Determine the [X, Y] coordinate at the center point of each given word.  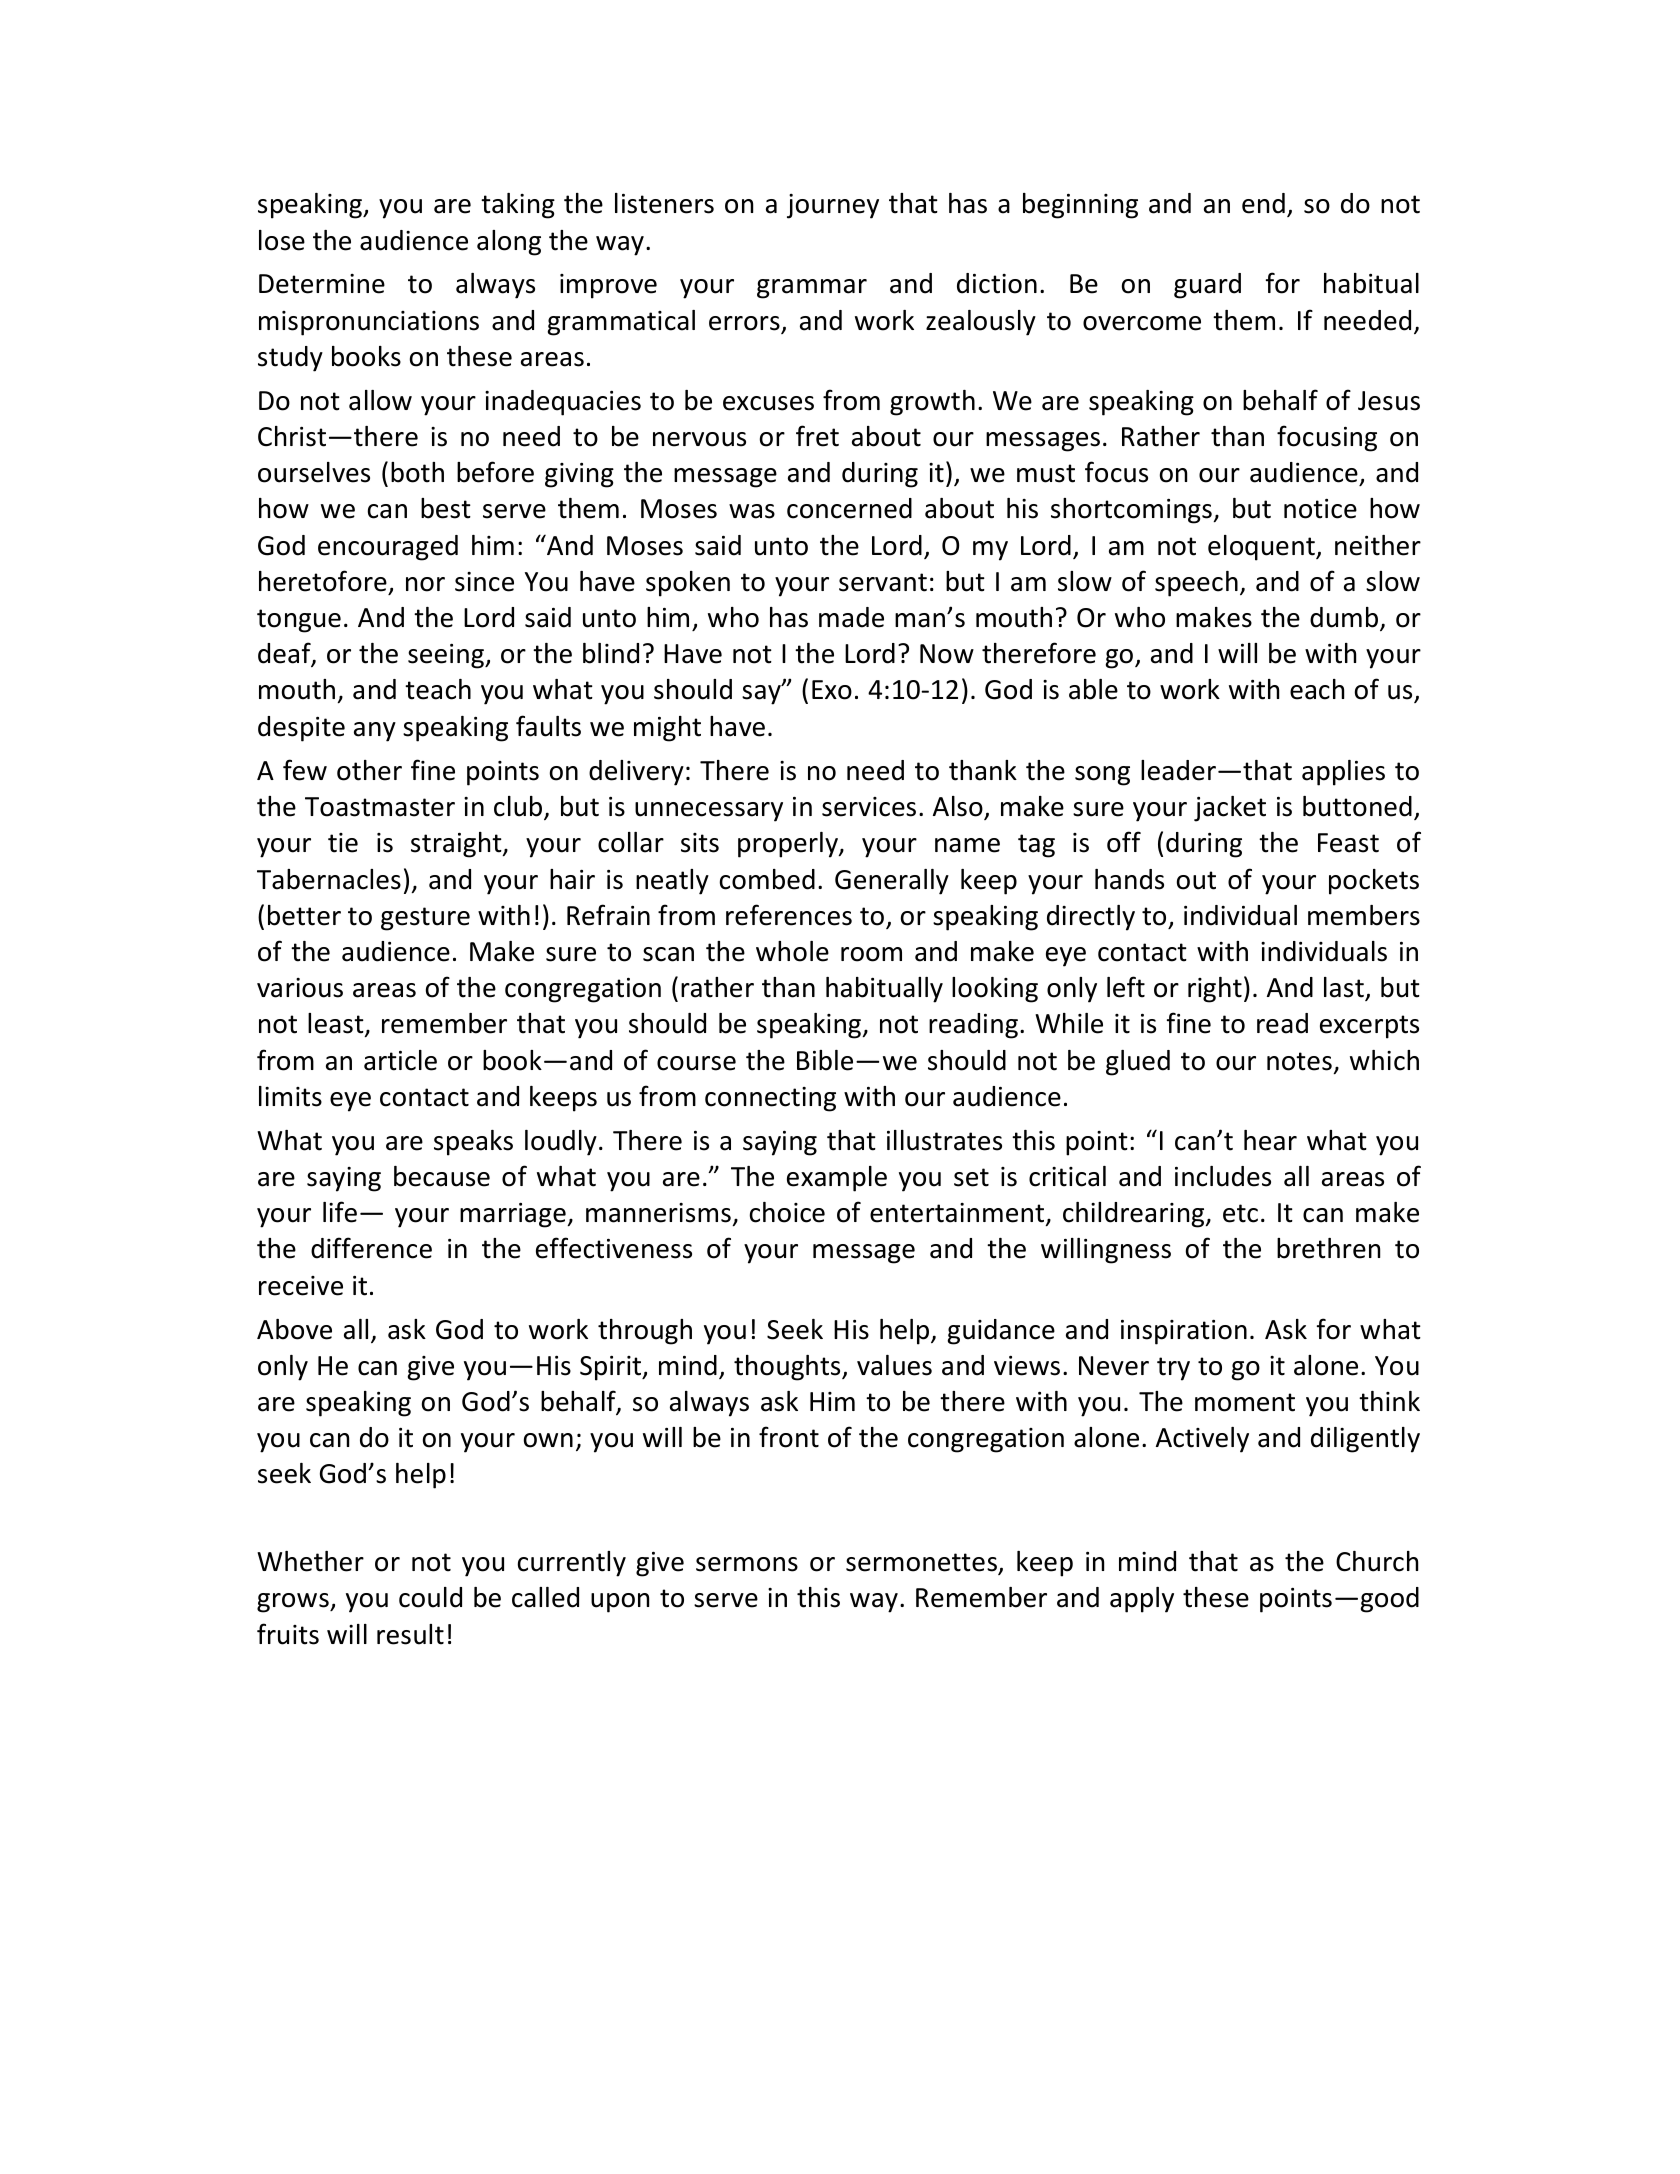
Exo [832, 690]
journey [833, 206]
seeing [447, 656]
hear [1270, 1140]
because [442, 1176]
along [509, 243]
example [837, 1179]
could [430, 1597]
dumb [1345, 618]
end [1263, 203]
